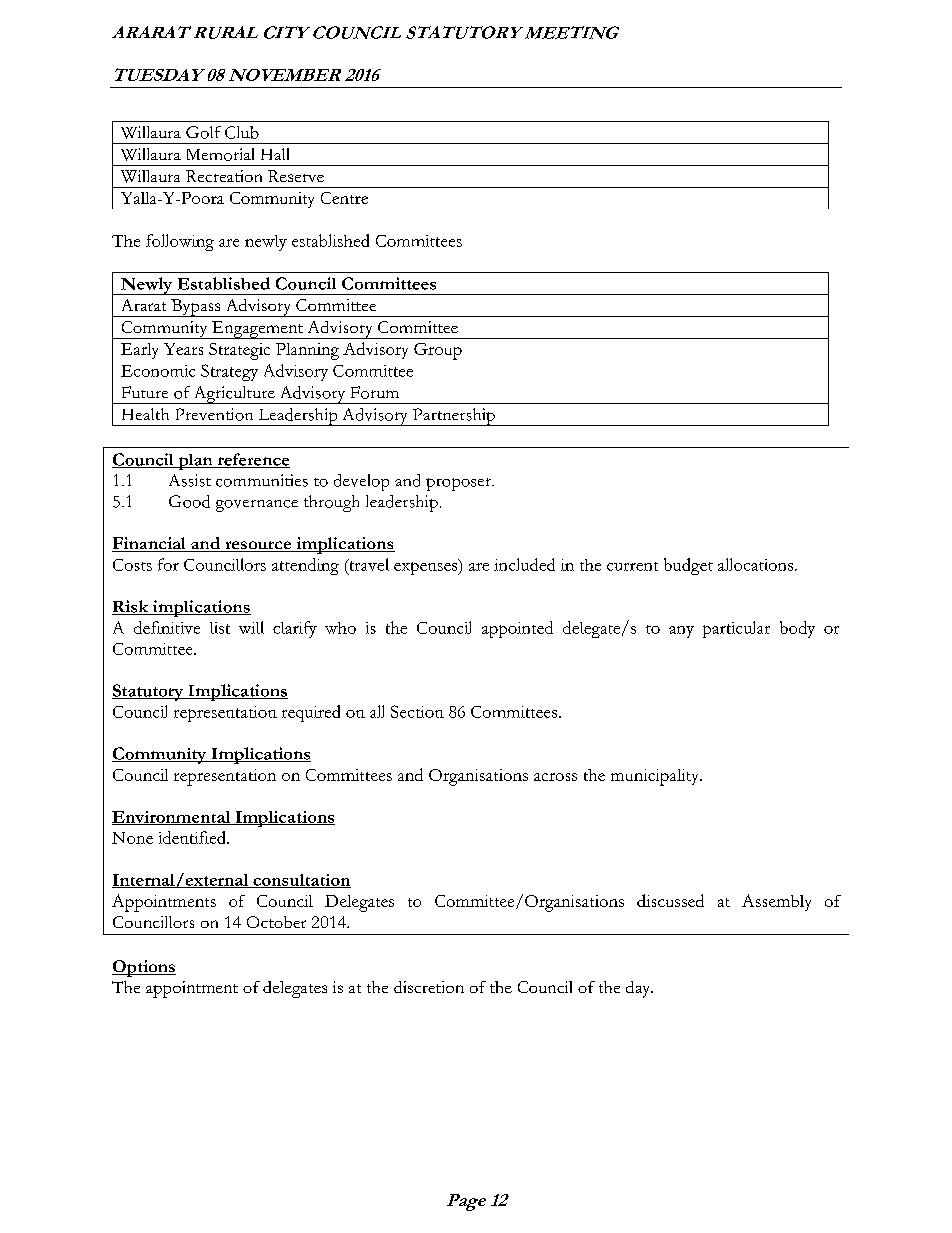 The image size is (952, 1233). What do you see at coordinates (438, 351) in the image?
I see `Group` at bounding box center [438, 351].
